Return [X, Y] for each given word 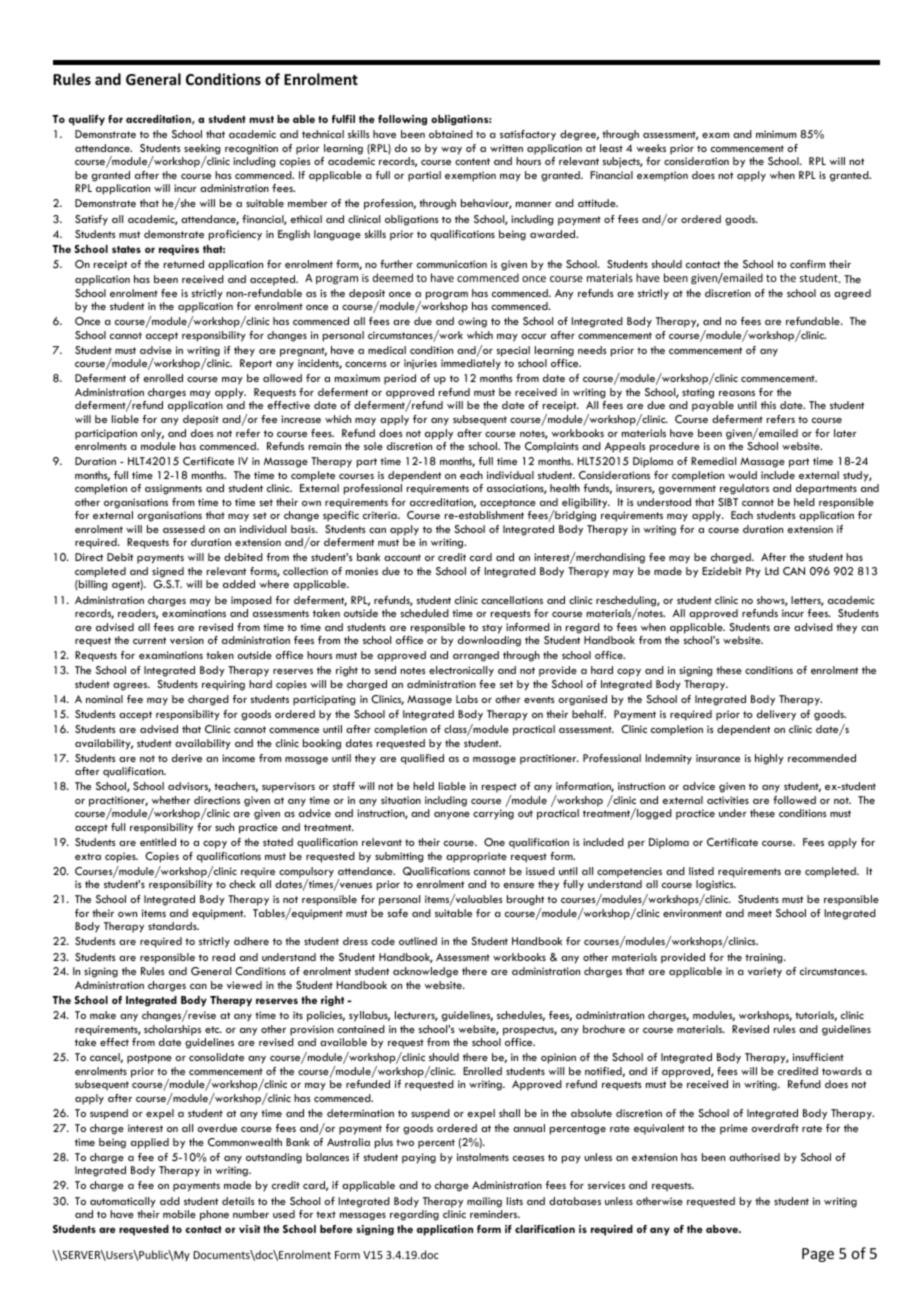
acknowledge [425, 972]
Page [818, 1255]
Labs [467, 699]
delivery [776, 715]
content [472, 161]
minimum [776, 134]
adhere [251, 941]
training [765, 958]
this [768, 405]
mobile [179, 1214]
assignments [173, 489]
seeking [202, 150]
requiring [223, 685]
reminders [495, 1214]
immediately [471, 364]
